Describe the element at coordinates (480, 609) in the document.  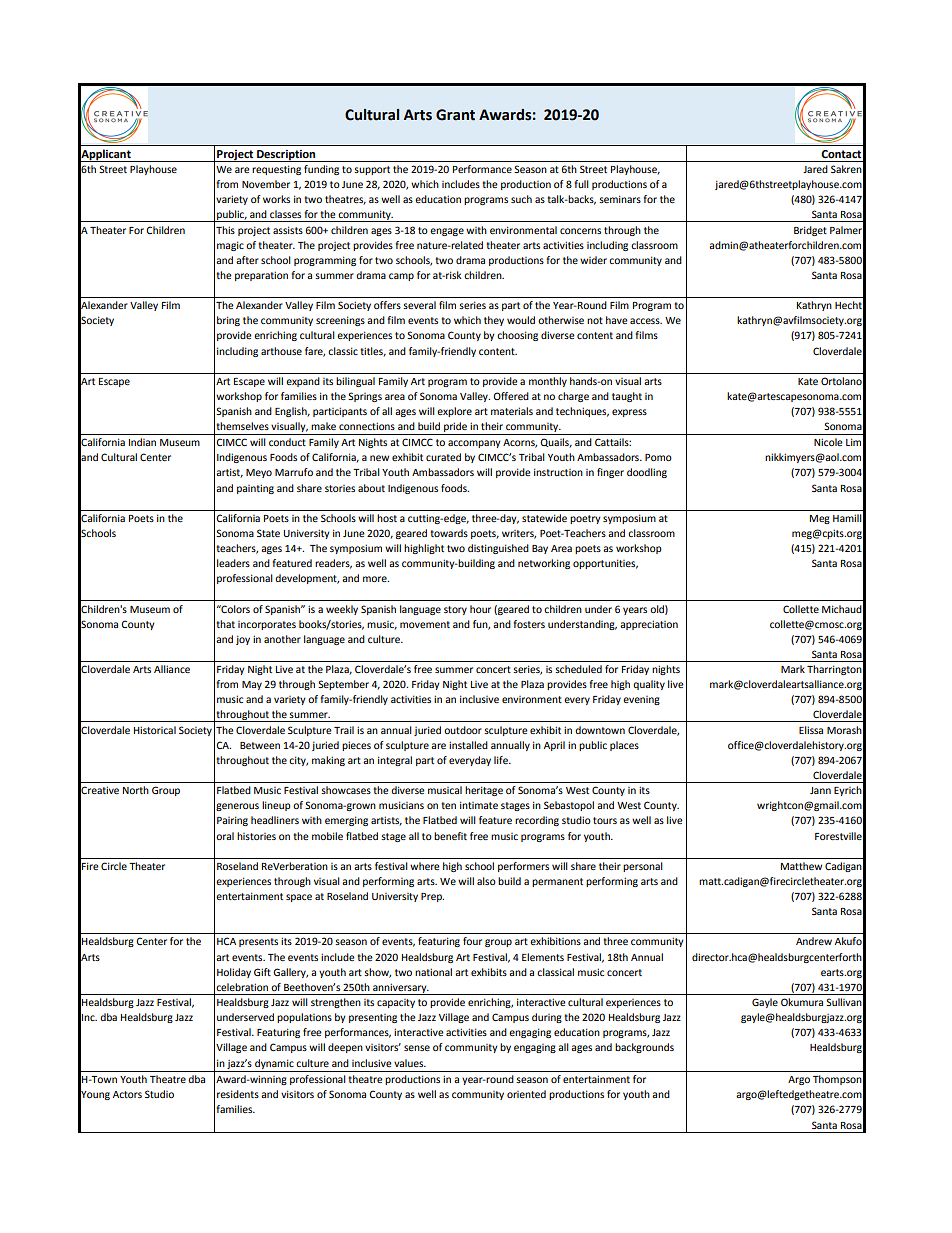
I see `hour` at that location.
